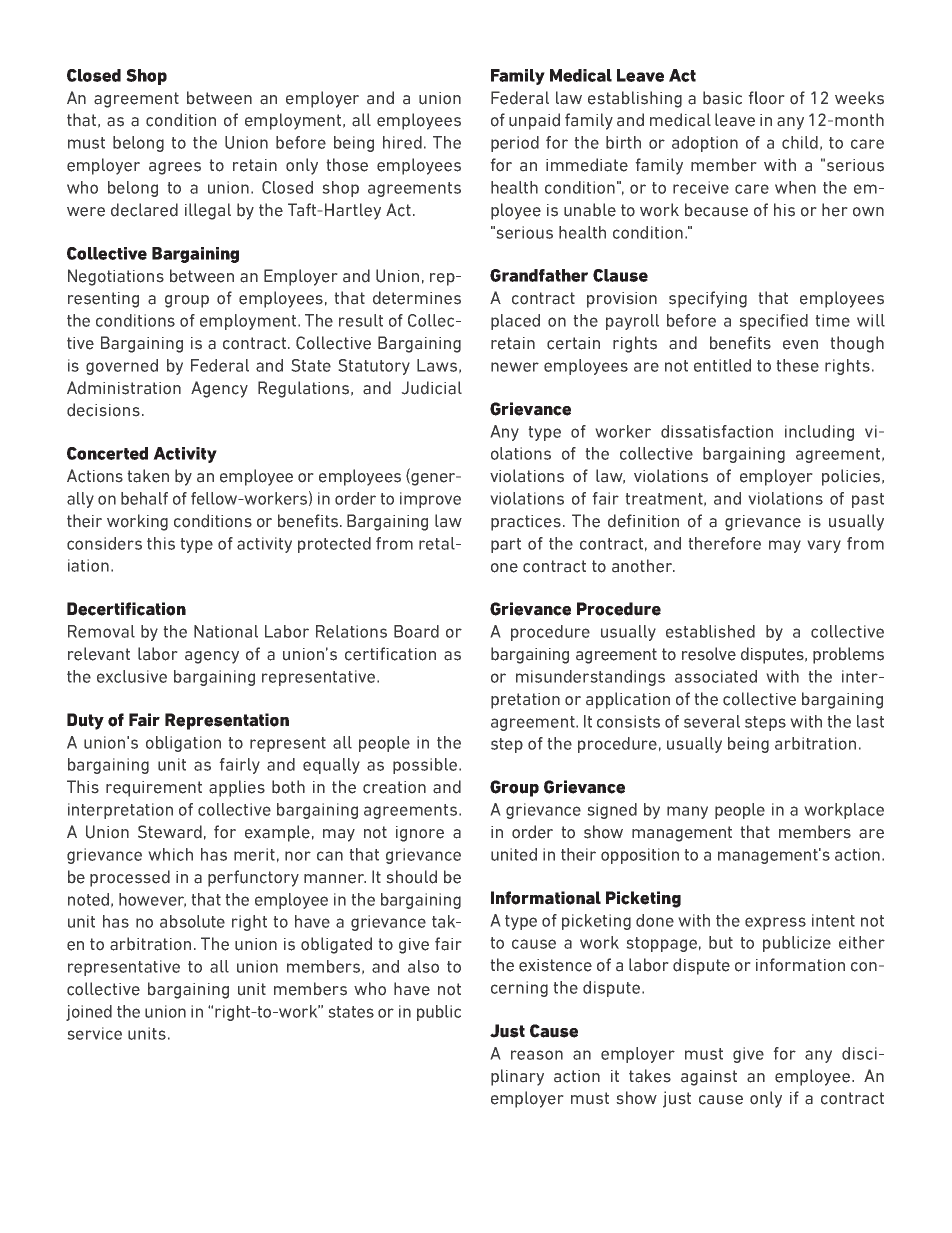 The image size is (952, 1233). I want to click on child, so click(800, 142).
